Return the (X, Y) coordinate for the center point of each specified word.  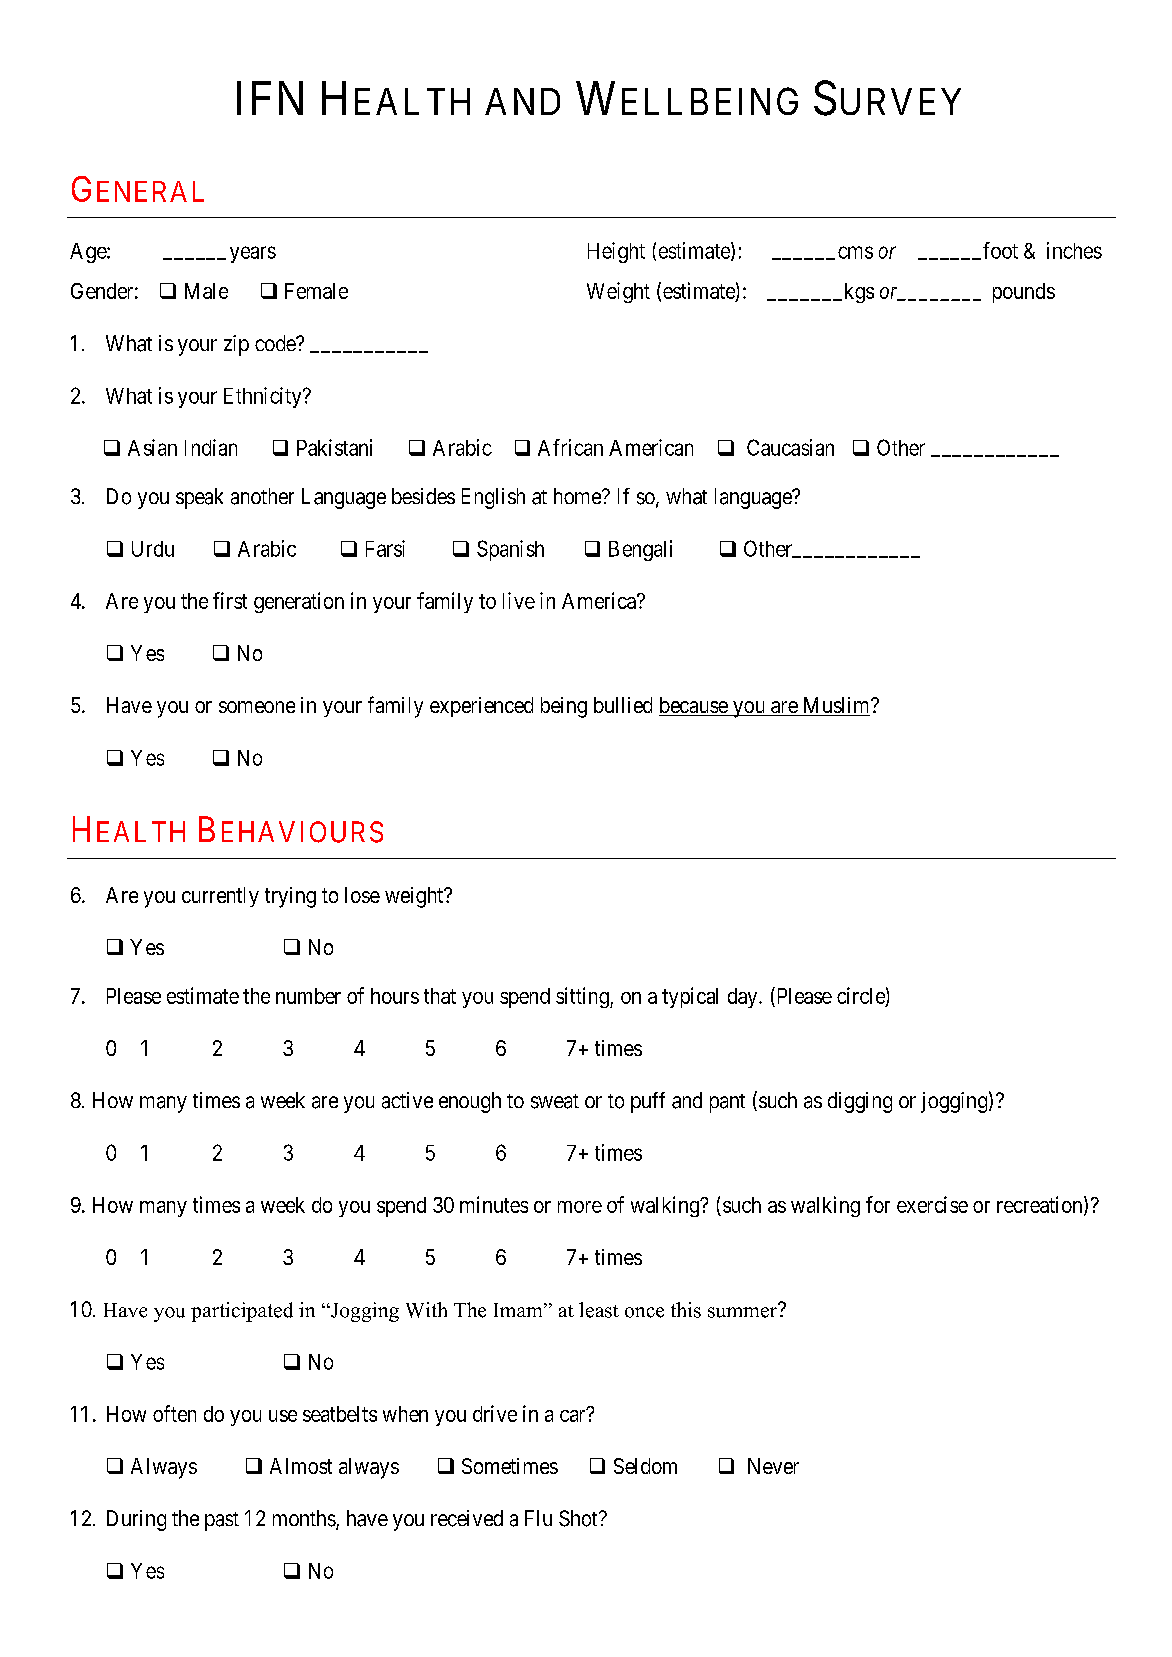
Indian (211, 447)
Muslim (836, 706)
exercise (932, 1204)
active (407, 1100)
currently (220, 897)
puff (648, 1102)
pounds (1024, 293)
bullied (623, 705)
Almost (301, 1466)
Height (616, 252)
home (578, 496)
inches (1074, 250)
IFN (270, 98)
